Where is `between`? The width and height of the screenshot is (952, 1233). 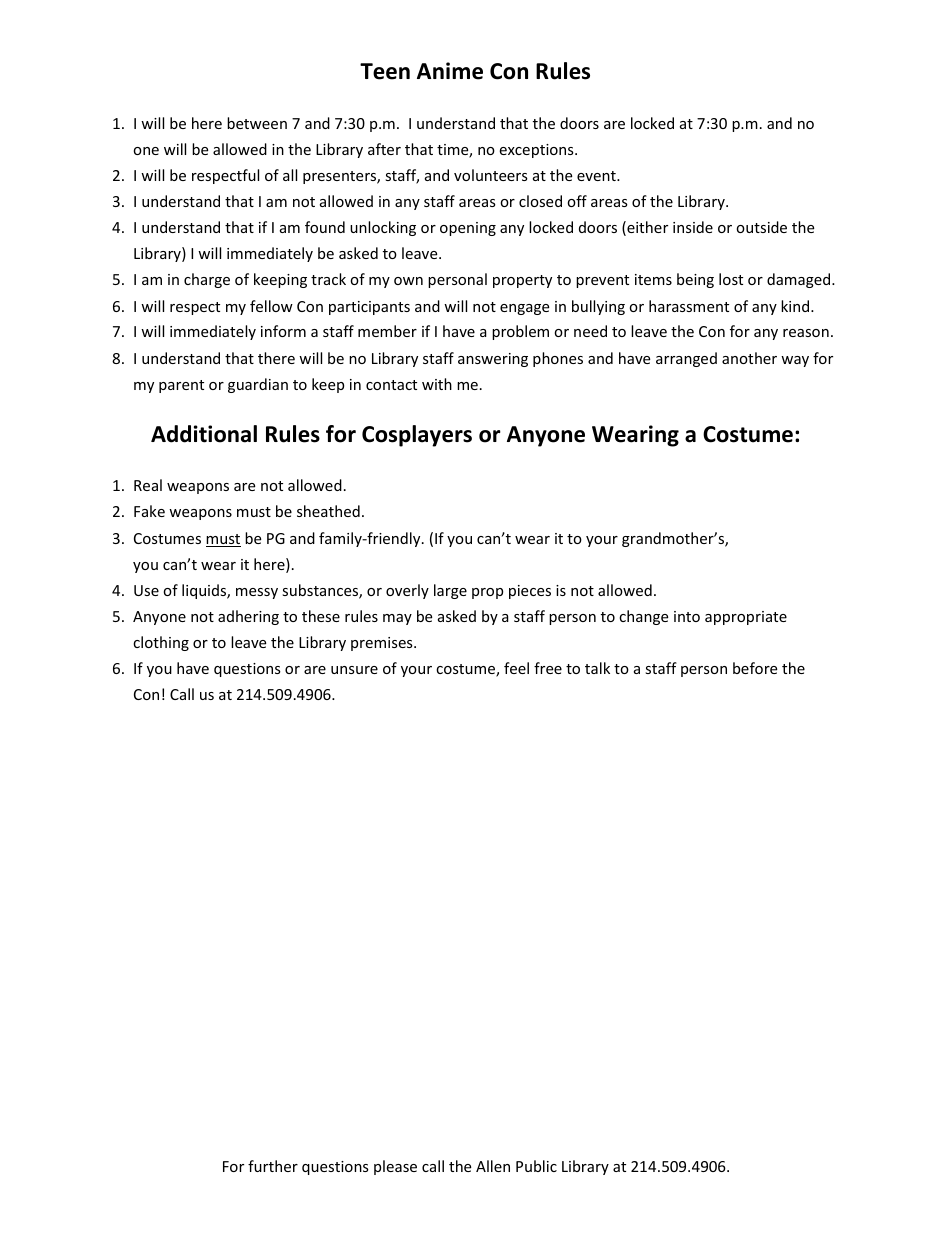 between is located at coordinates (257, 123).
